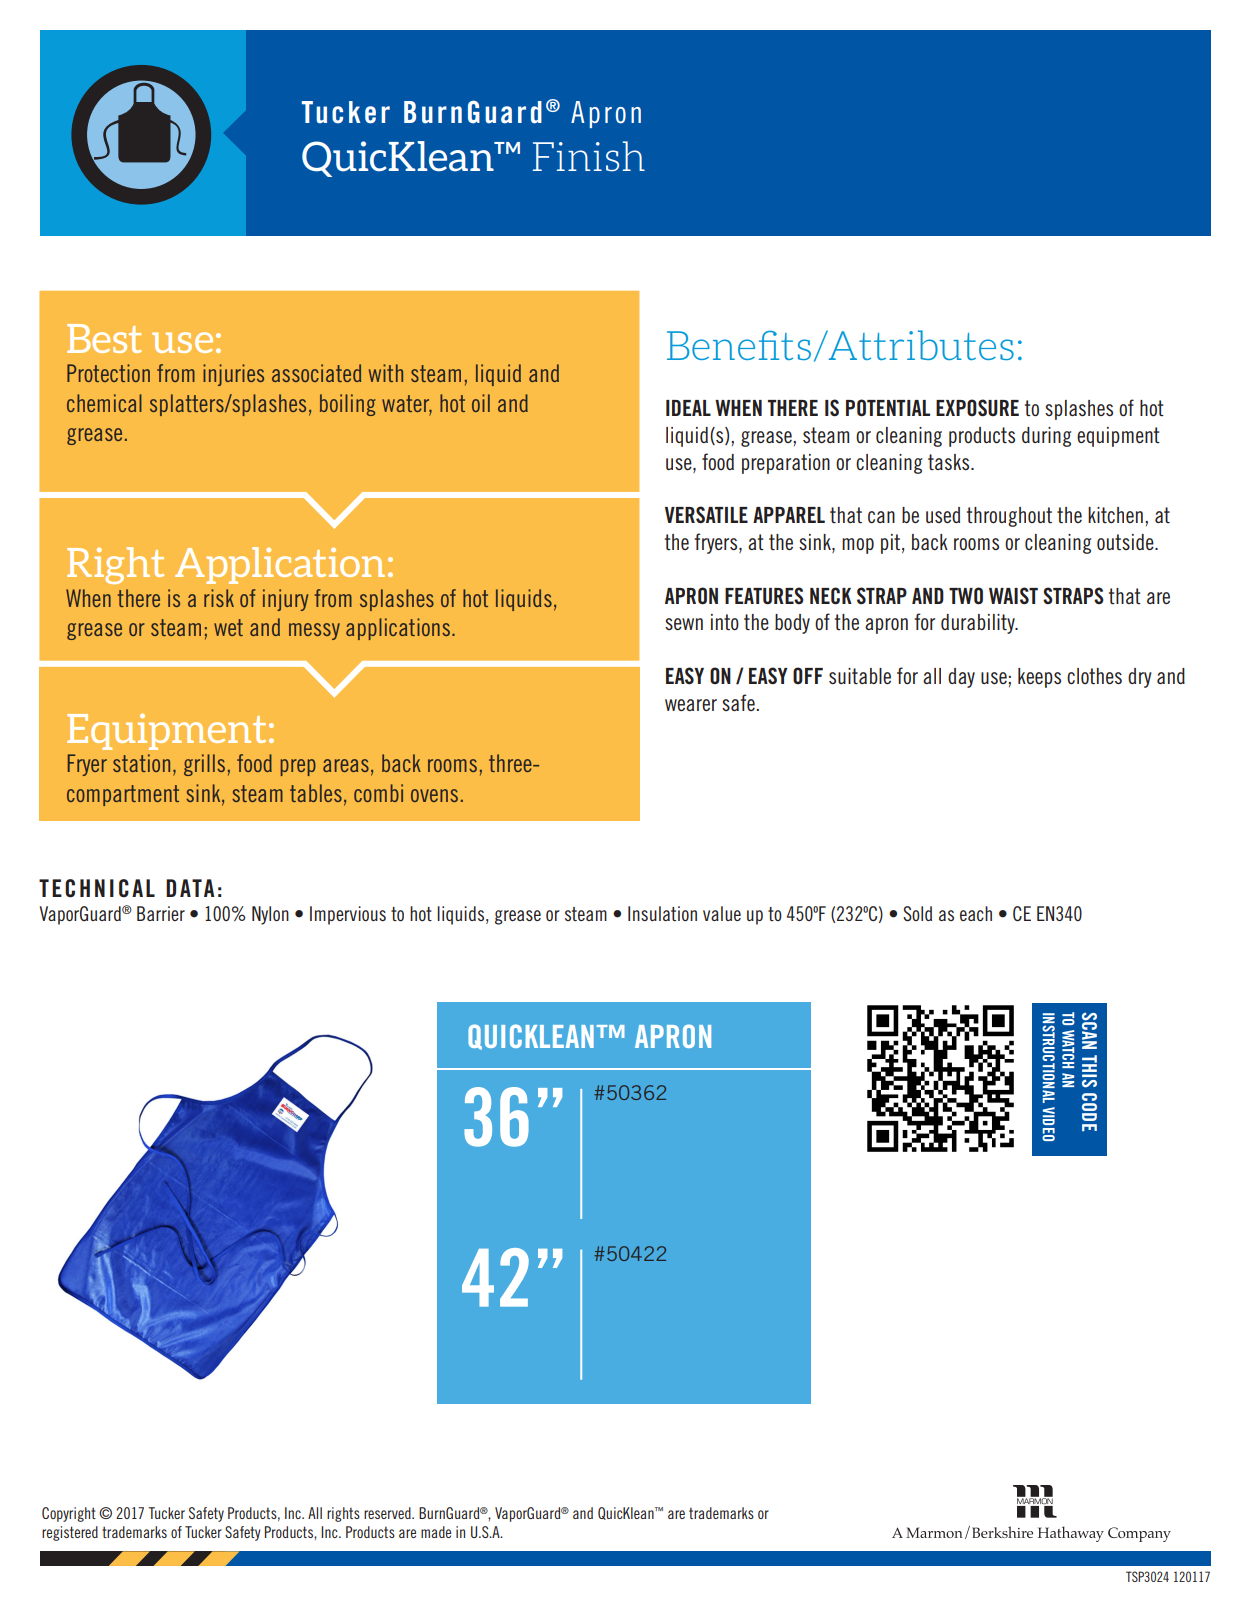  Describe the element at coordinates (977, 408) in the image. I see `EXPOSURE` at that location.
